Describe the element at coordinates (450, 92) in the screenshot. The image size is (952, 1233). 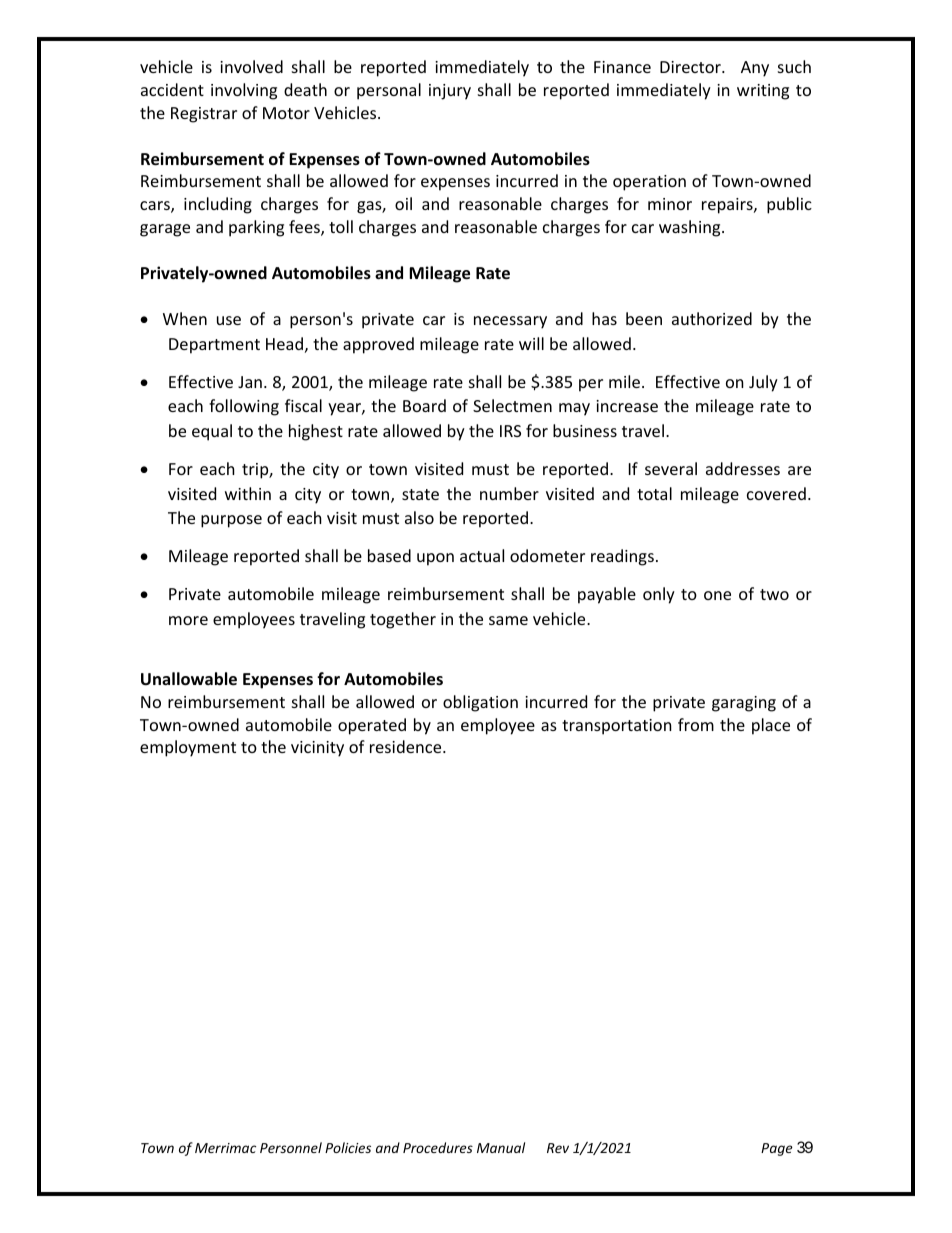
I see `injury` at that location.
